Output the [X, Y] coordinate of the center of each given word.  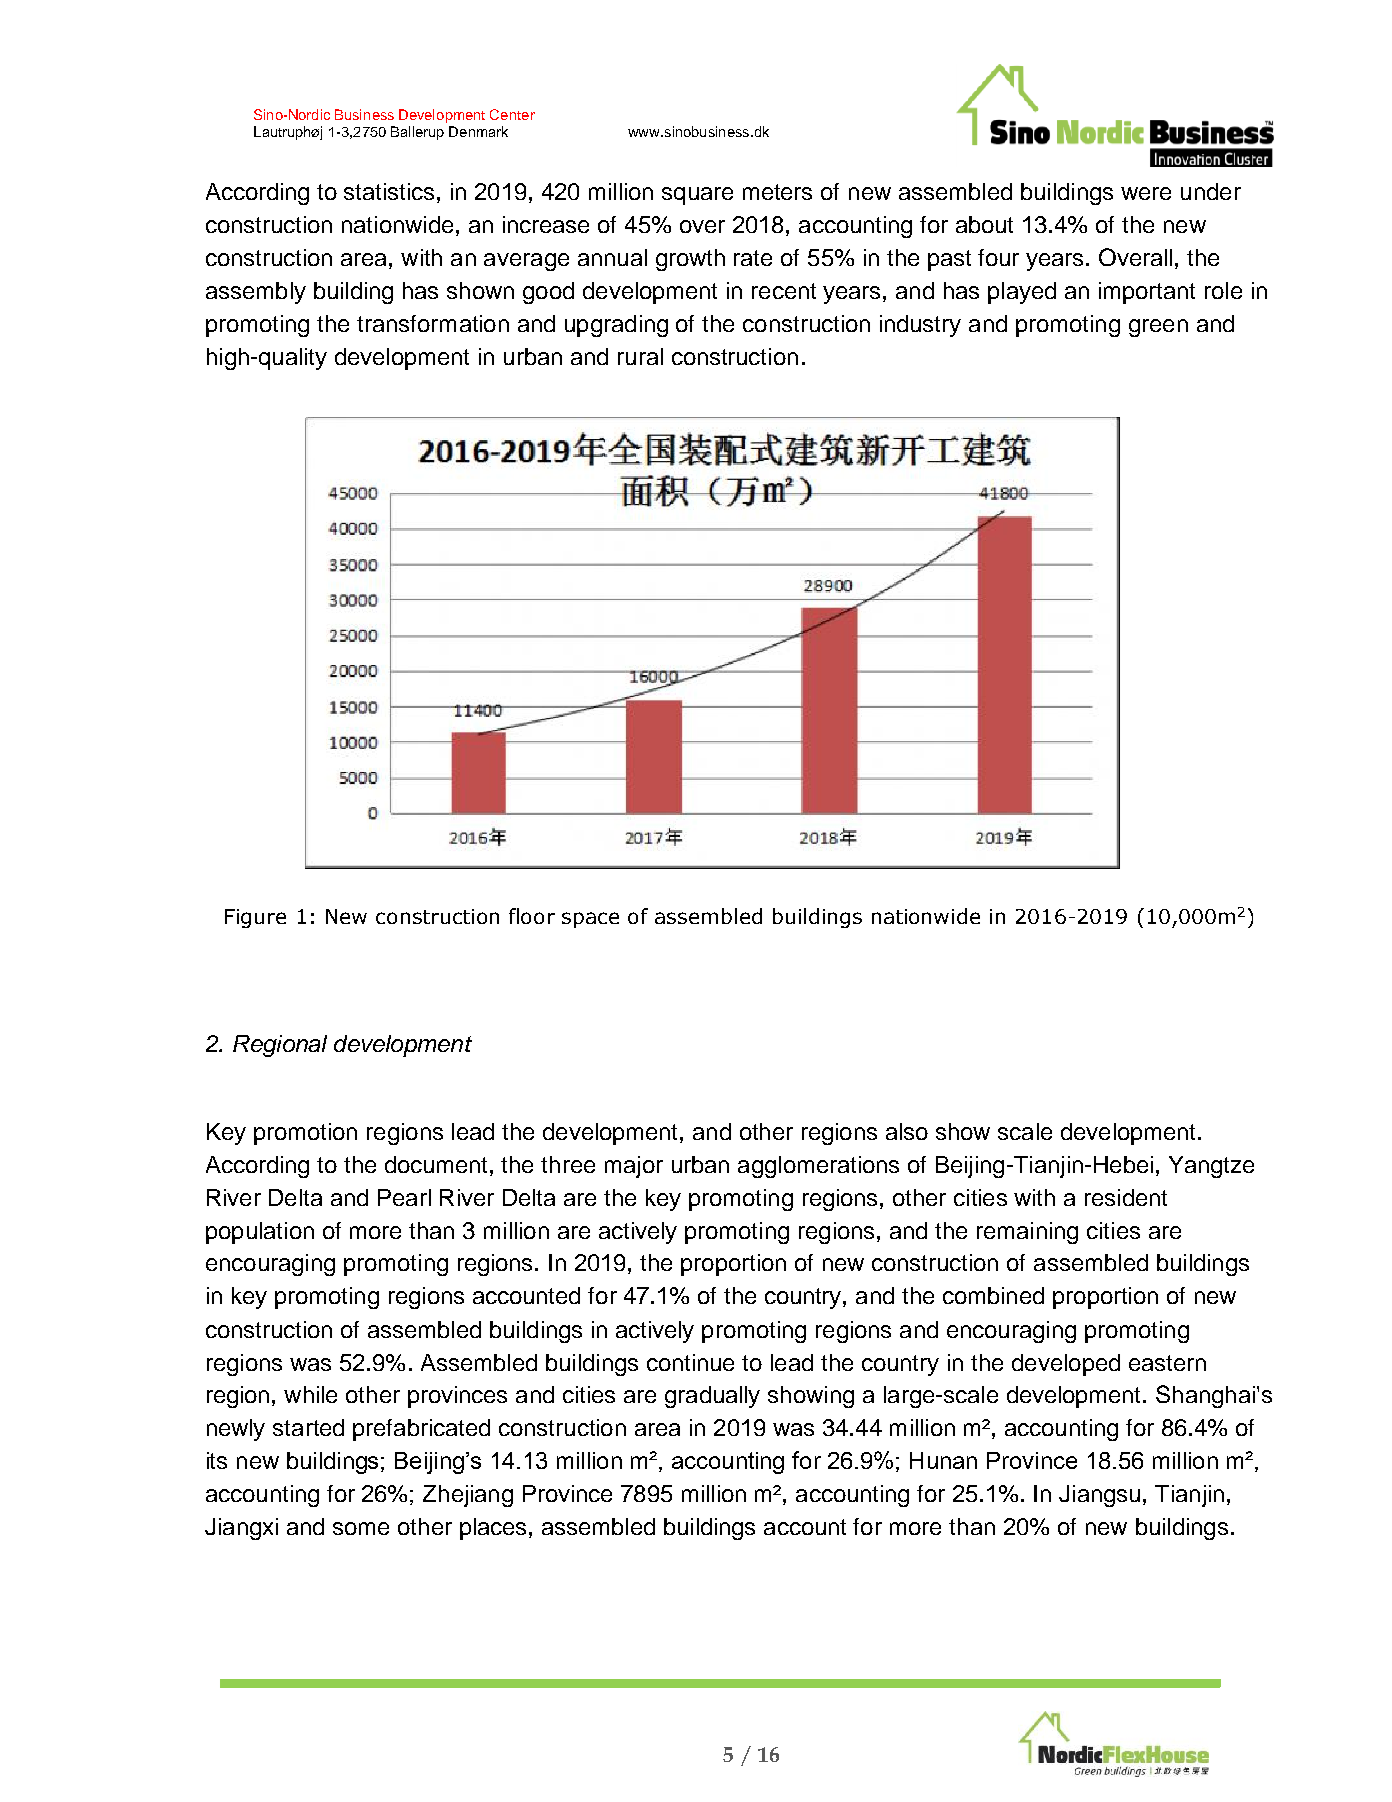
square [697, 196]
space [590, 920]
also [907, 1131]
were [1146, 193]
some [361, 1528]
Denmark [478, 131]
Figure [255, 918]
